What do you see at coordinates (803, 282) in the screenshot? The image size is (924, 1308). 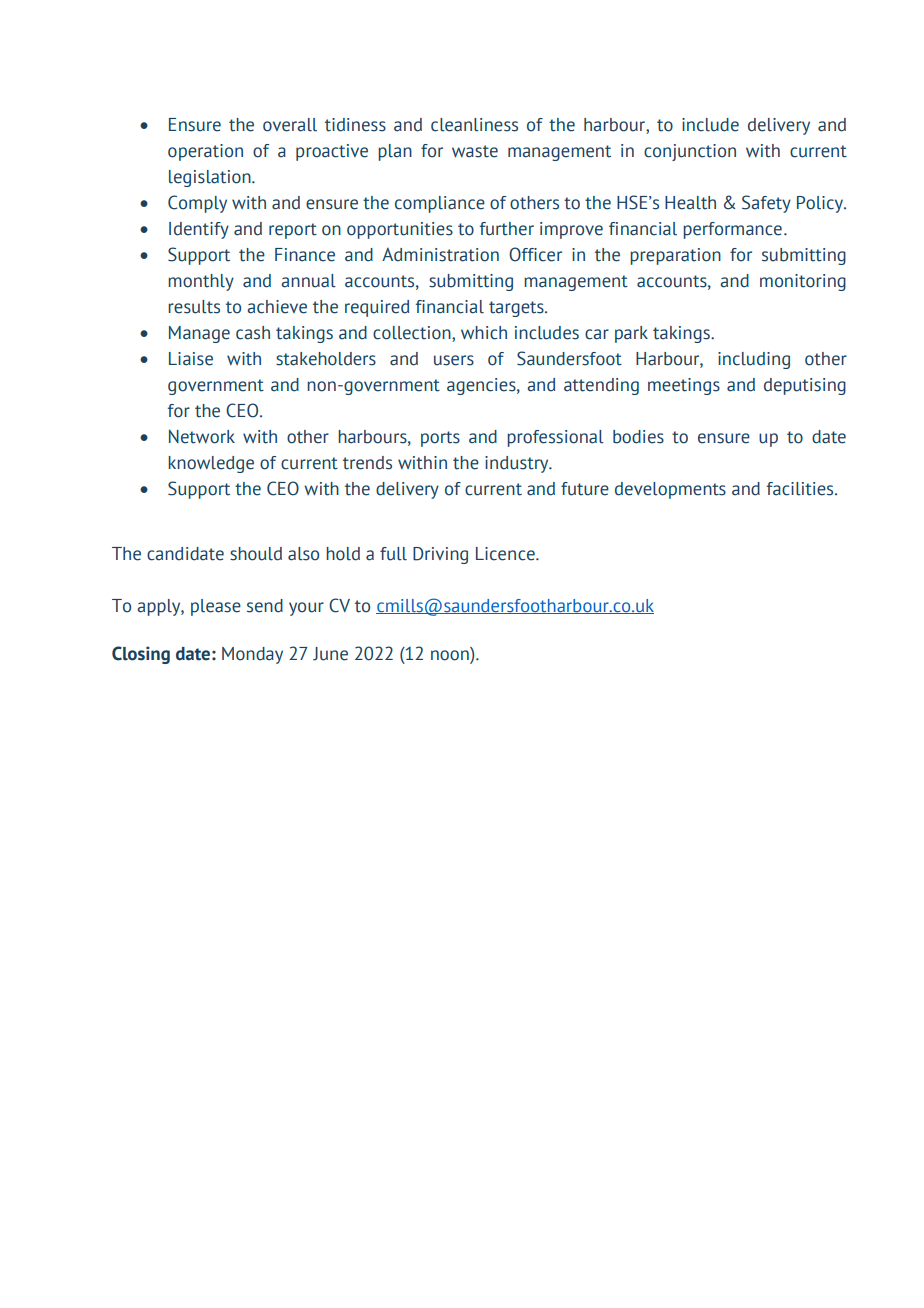 I see `monitoring` at bounding box center [803, 282].
